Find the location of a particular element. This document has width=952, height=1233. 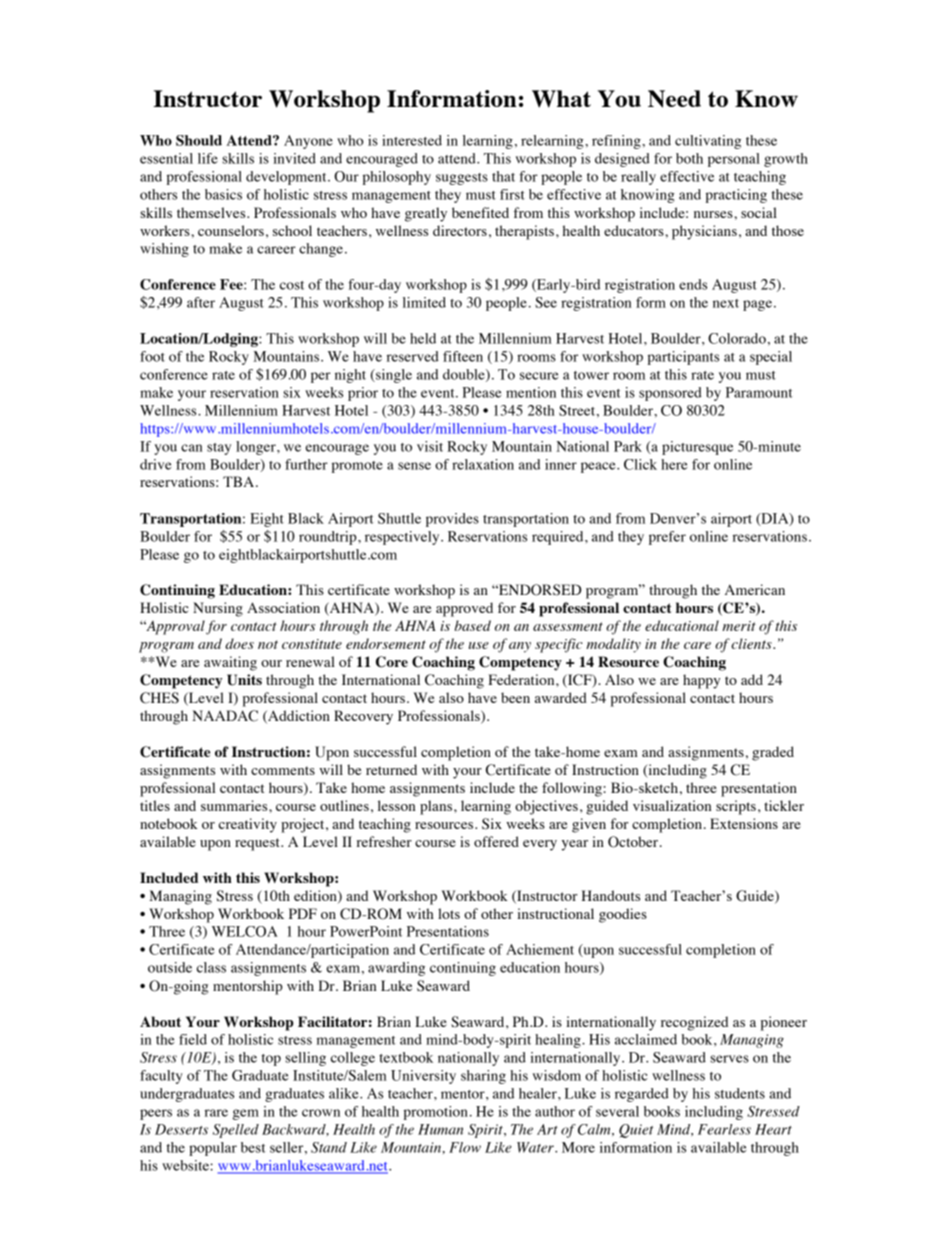

Nursing is located at coordinates (218, 609).
